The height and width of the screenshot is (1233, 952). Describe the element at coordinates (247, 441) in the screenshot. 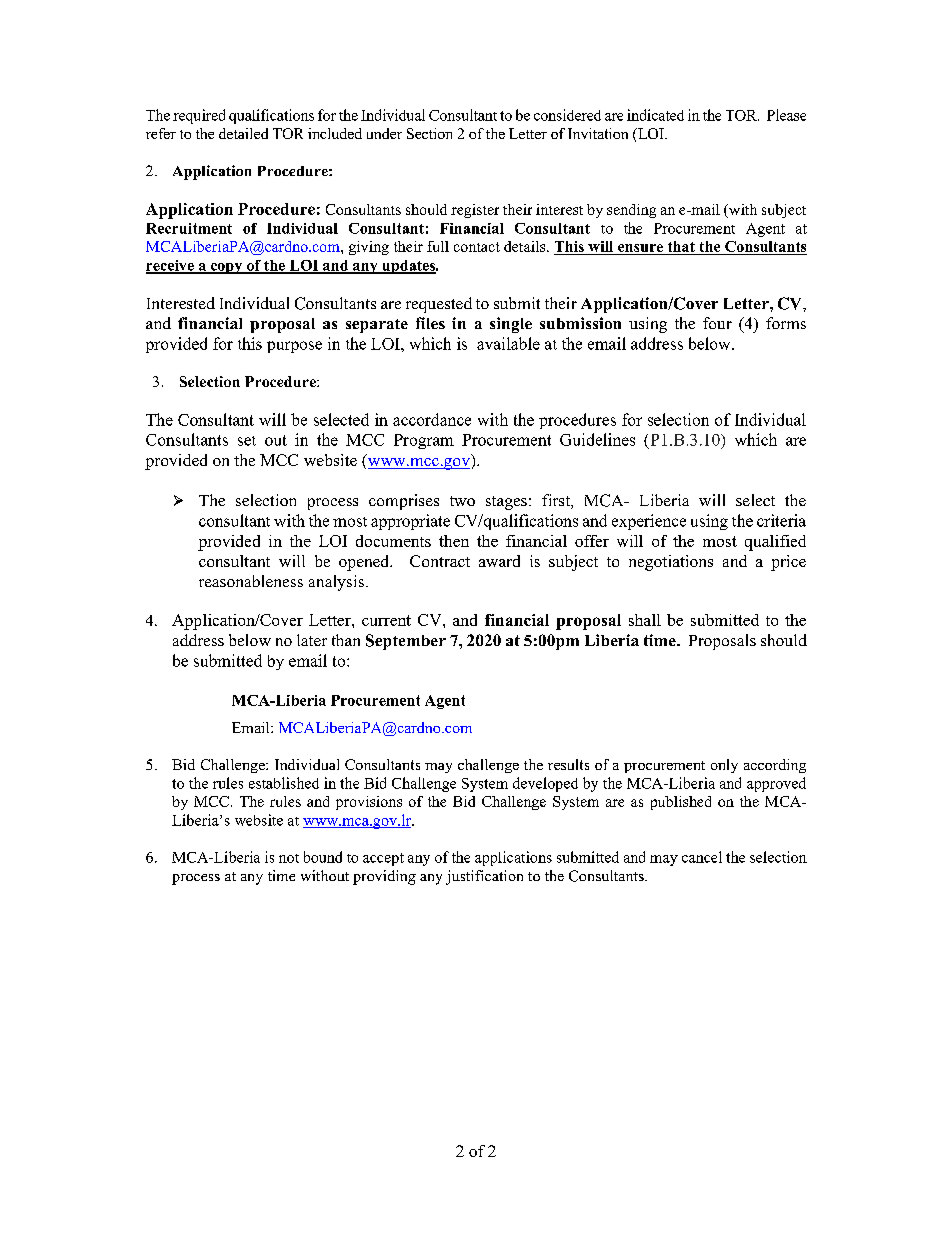

I see `set` at that location.
